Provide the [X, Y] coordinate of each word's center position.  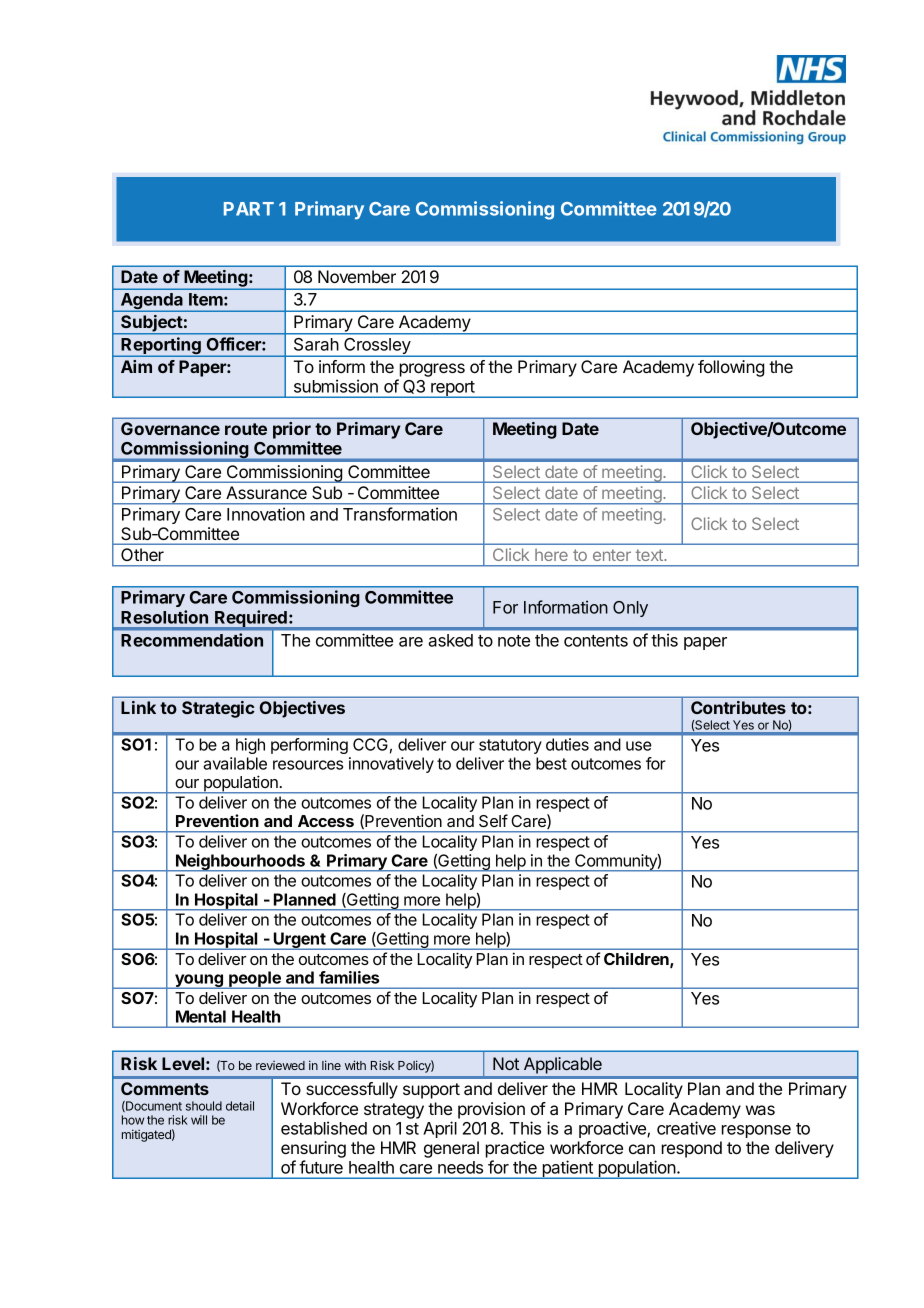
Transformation [400, 514]
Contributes [738, 707]
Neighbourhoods [240, 863]
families [349, 977]
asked [450, 640]
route [246, 429]
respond [692, 1149]
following [731, 368]
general [451, 1149]
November [357, 276]
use [639, 746]
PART [249, 209]
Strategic [218, 709]
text [650, 555]
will [199, 1120]
